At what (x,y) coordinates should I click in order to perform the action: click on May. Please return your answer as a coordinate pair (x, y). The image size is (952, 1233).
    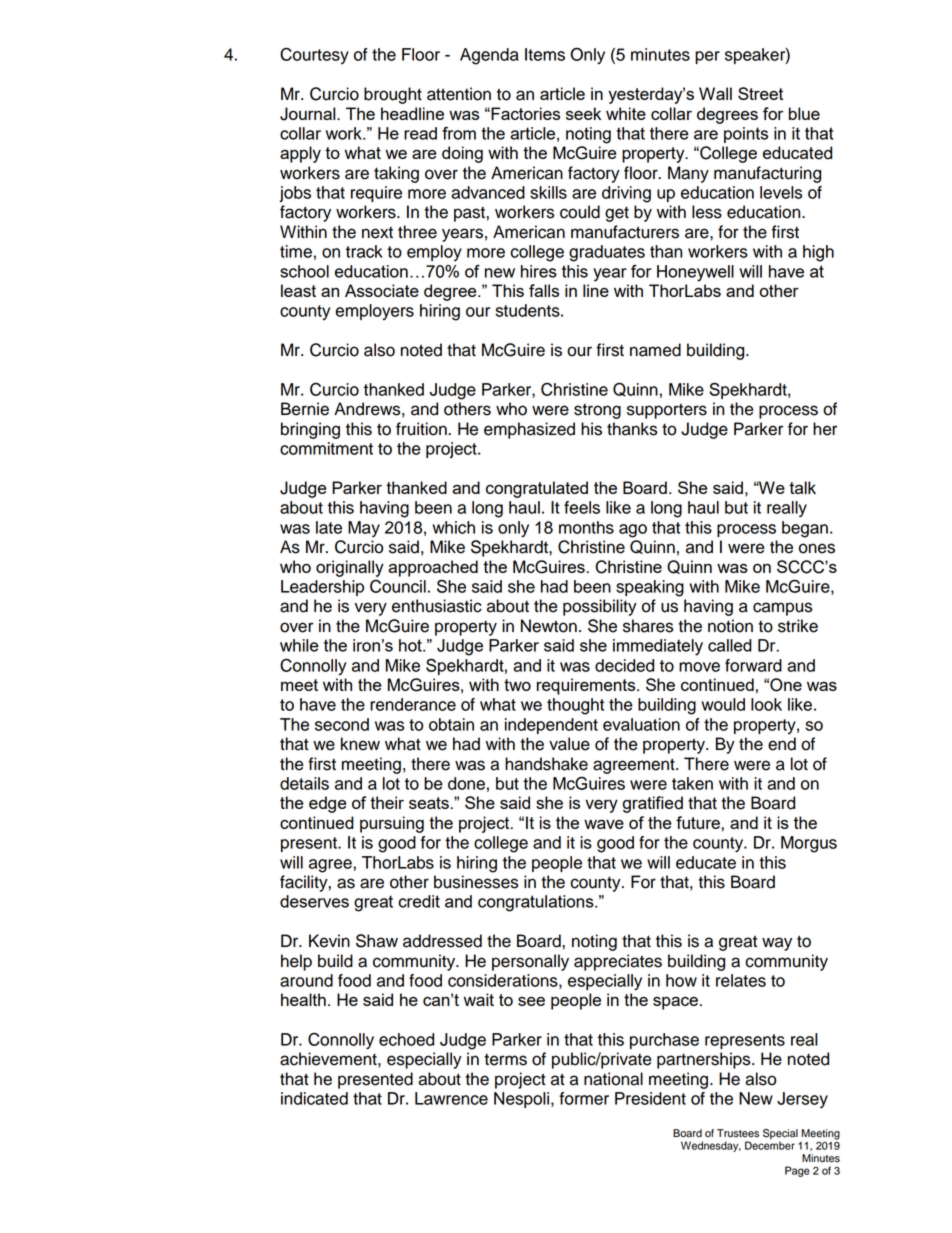
    Looking at the image, I should click on (364, 529).
